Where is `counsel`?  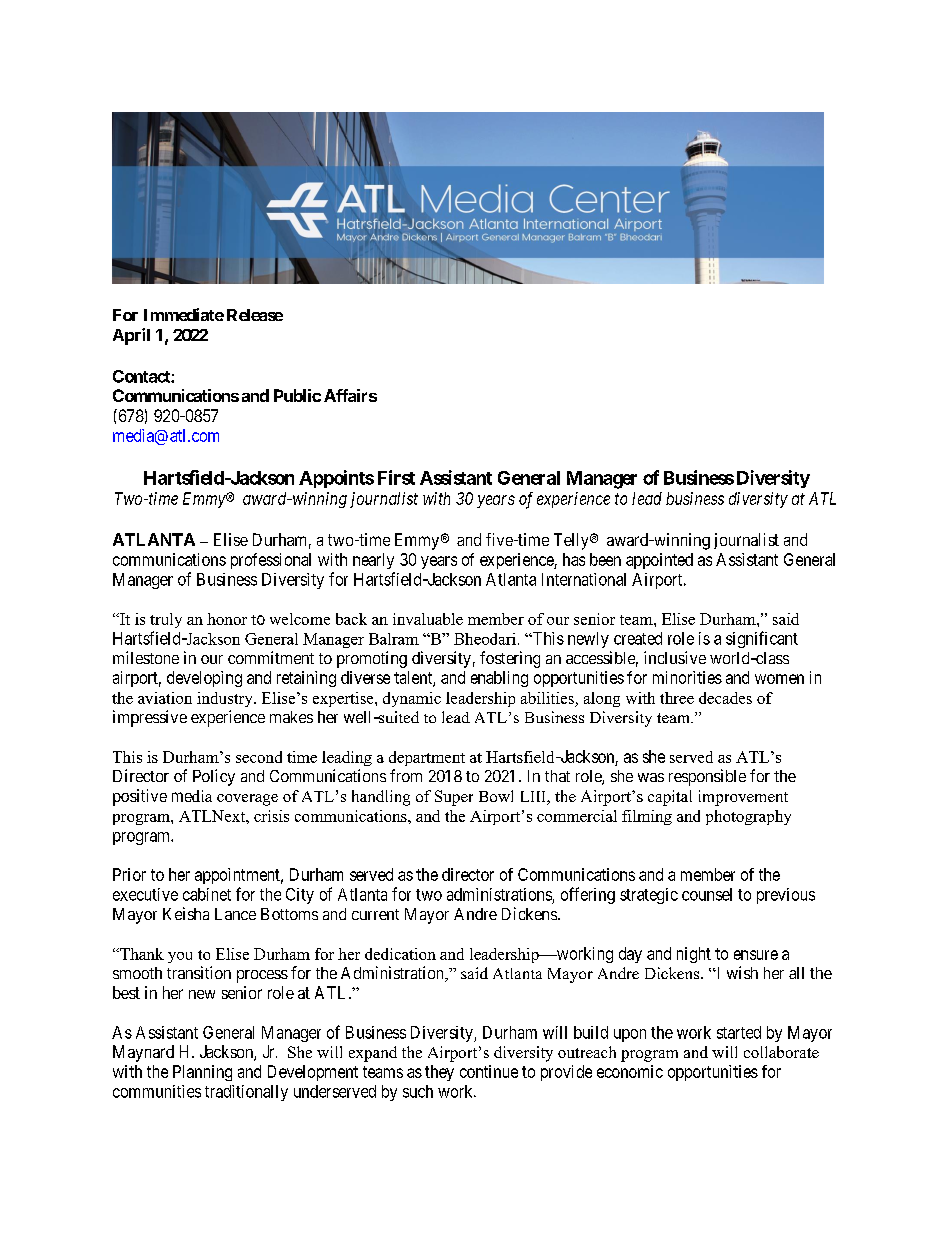
counsel is located at coordinates (707, 894).
